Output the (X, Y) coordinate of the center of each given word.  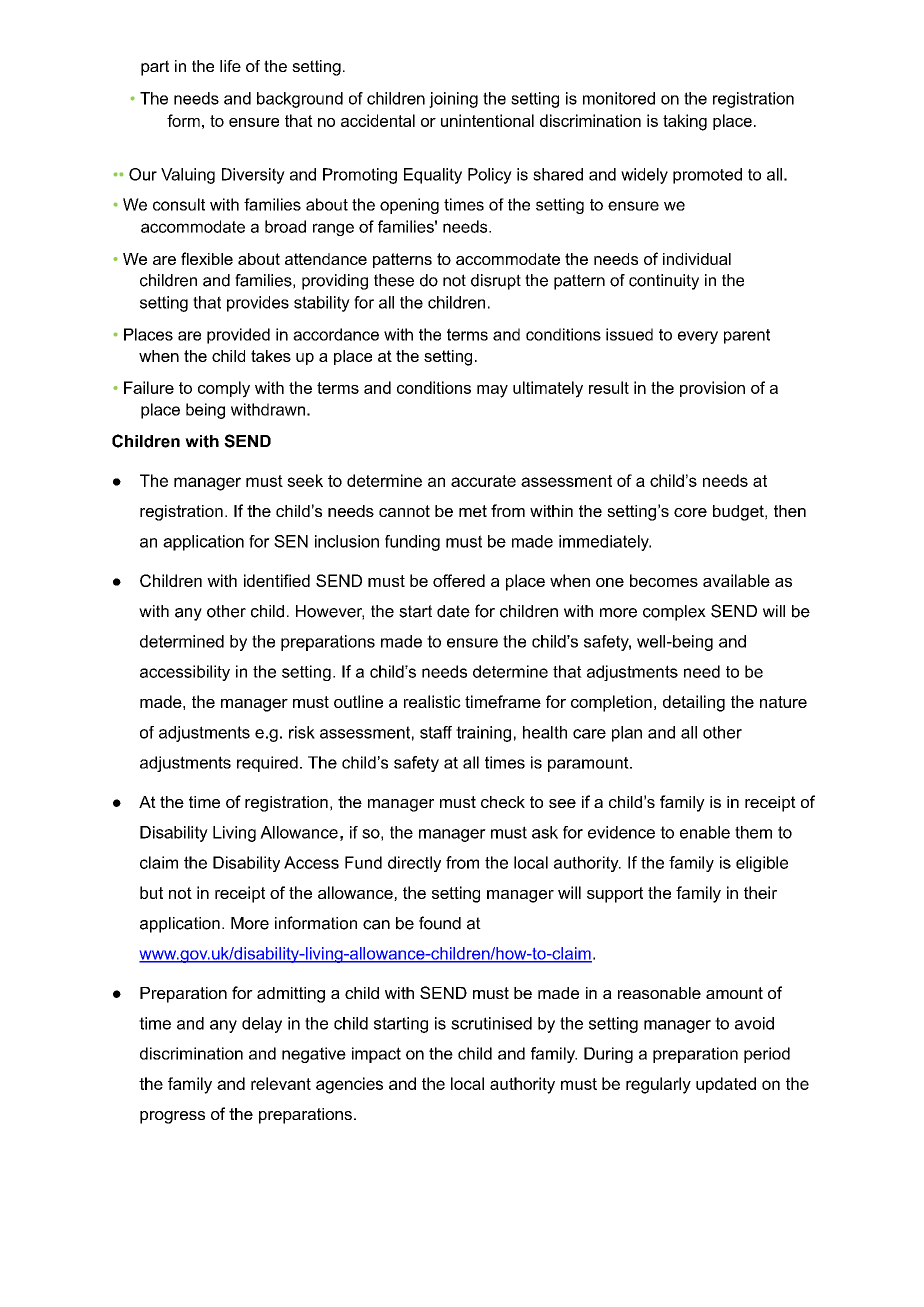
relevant (281, 1083)
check (503, 802)
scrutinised (491, 1023)
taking (685, 122)
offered (459, 580)
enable (705, 832)
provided (238, 336)
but (151, 892)
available (736, 580)
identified (277, 580)
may (492, 391)
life (230, 66)
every (698, 337)
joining (453, 100)
